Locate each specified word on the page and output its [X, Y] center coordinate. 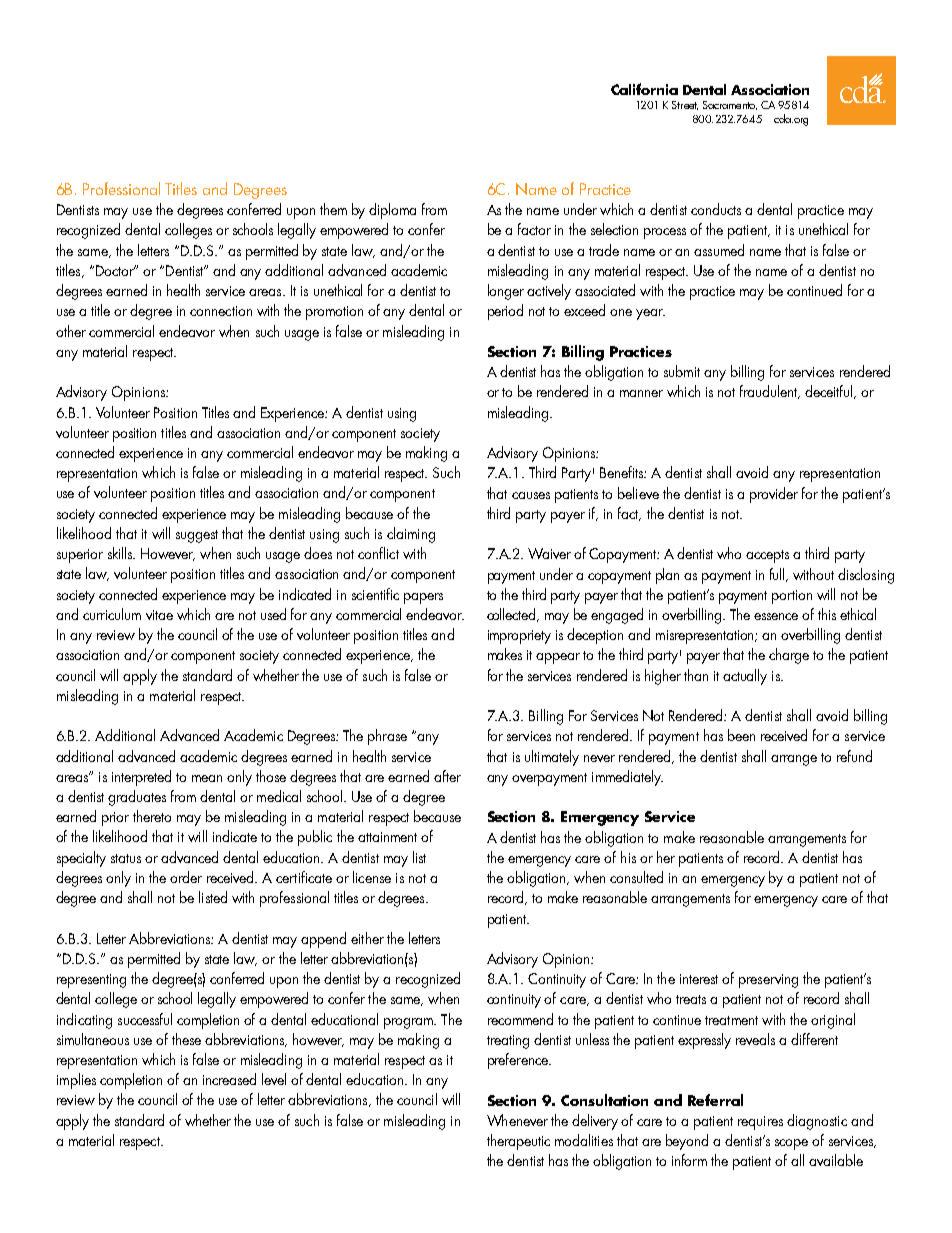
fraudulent [770, 392]
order [186, 877]
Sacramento [730, 105]
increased [229, 1079]
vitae [159, 615]
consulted [636, 877]
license [372, 877]
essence [776, 616]
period [505, 312]
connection [221, 311]
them [333, 209]
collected [513, 615]
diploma [392, 211]
